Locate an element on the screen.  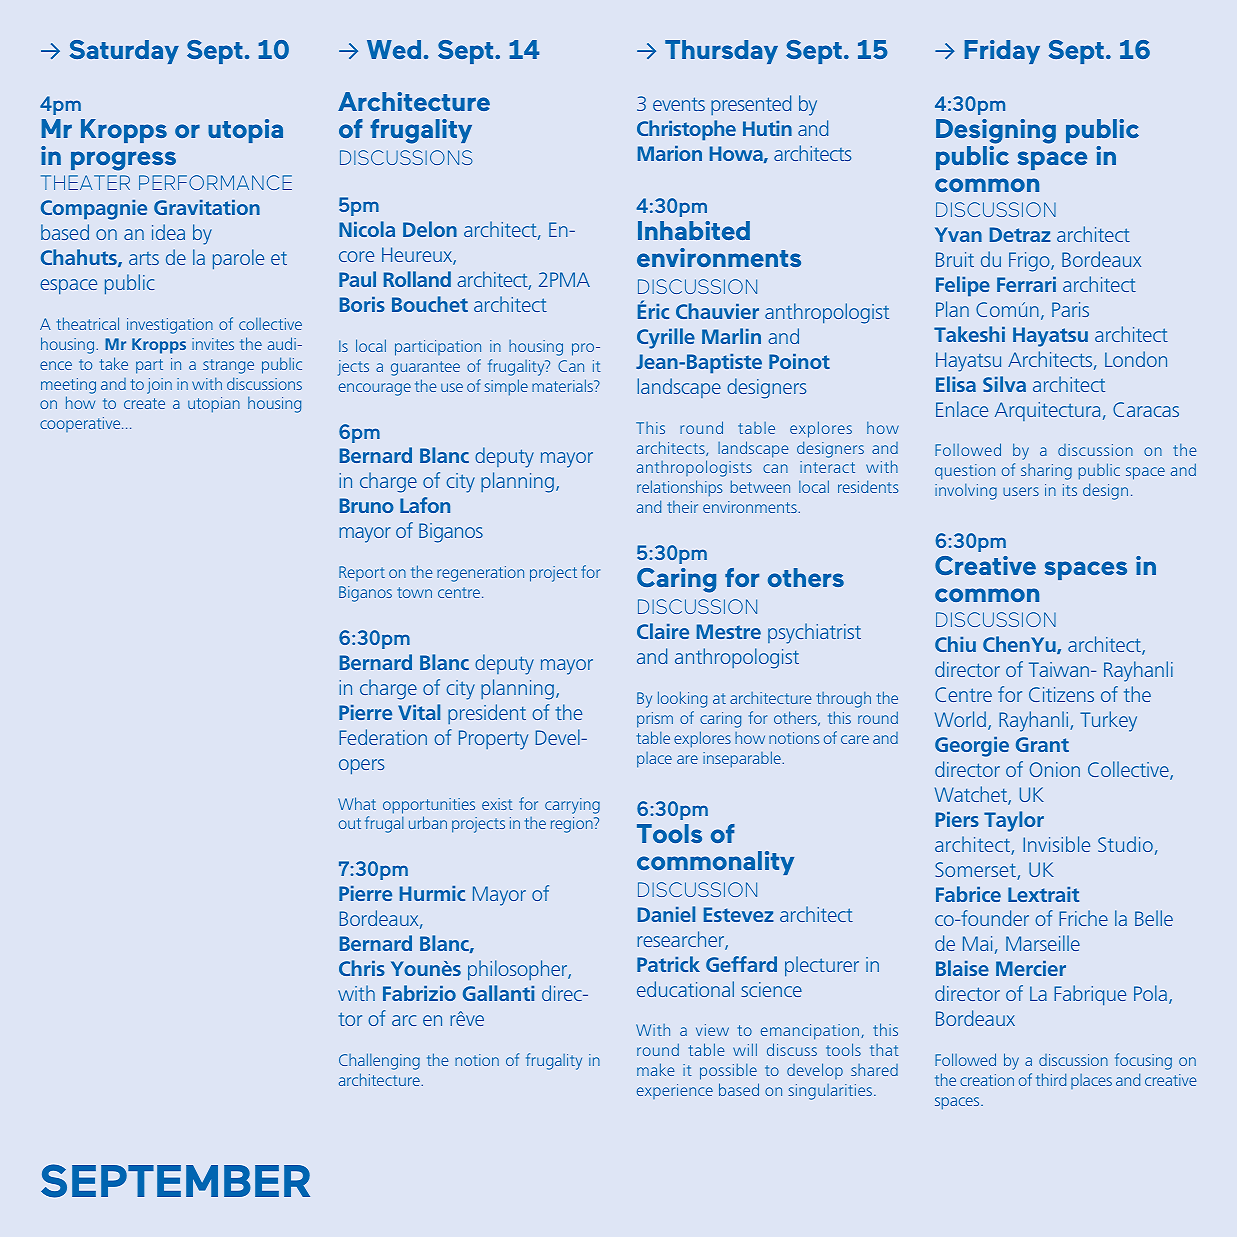
Friday is located at coordinates (1002, 52).
